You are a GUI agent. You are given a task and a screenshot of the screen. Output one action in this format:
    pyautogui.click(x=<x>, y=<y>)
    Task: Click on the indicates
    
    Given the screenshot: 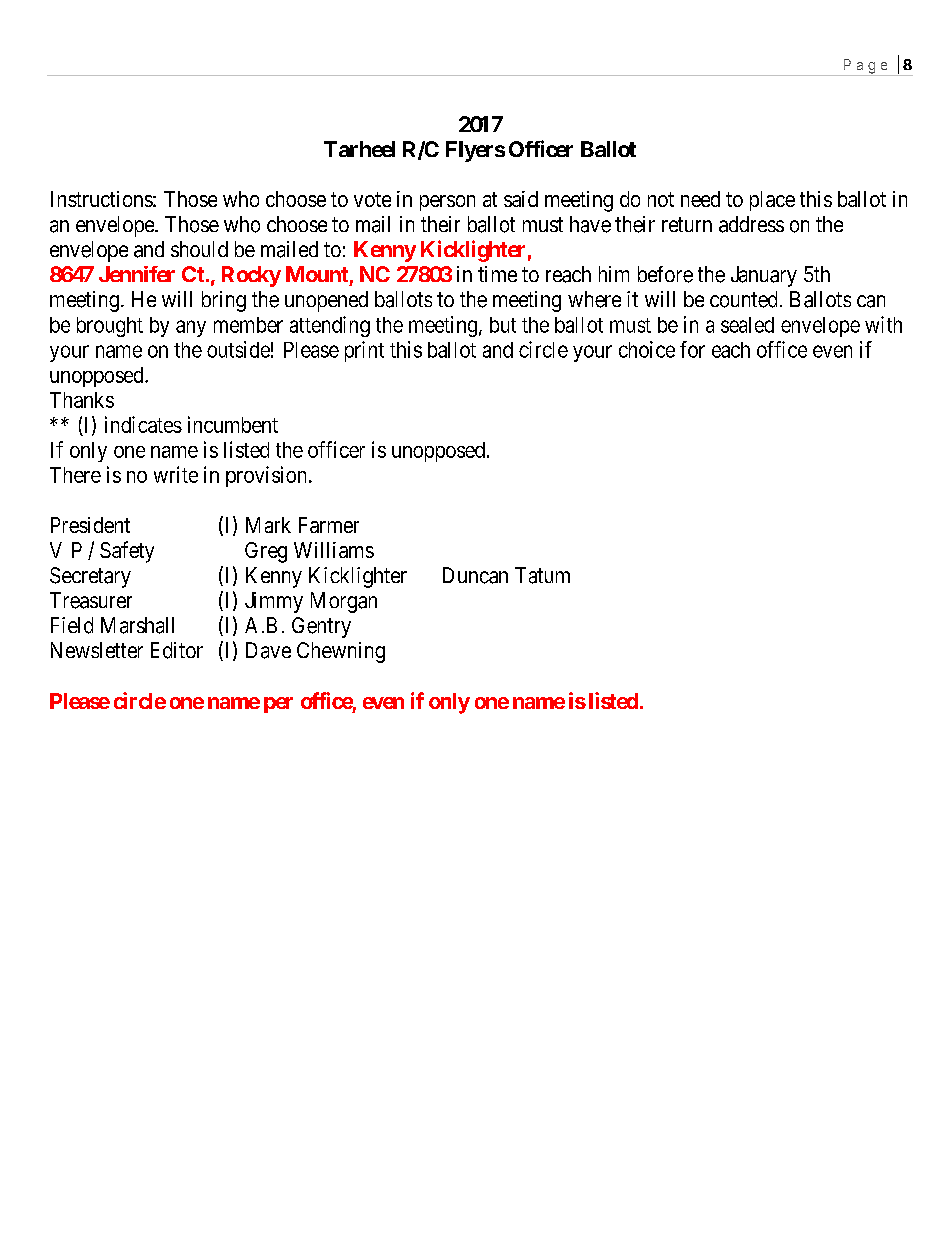 What is the action you would take?
    pyautogui.click(x=143, y=424)
